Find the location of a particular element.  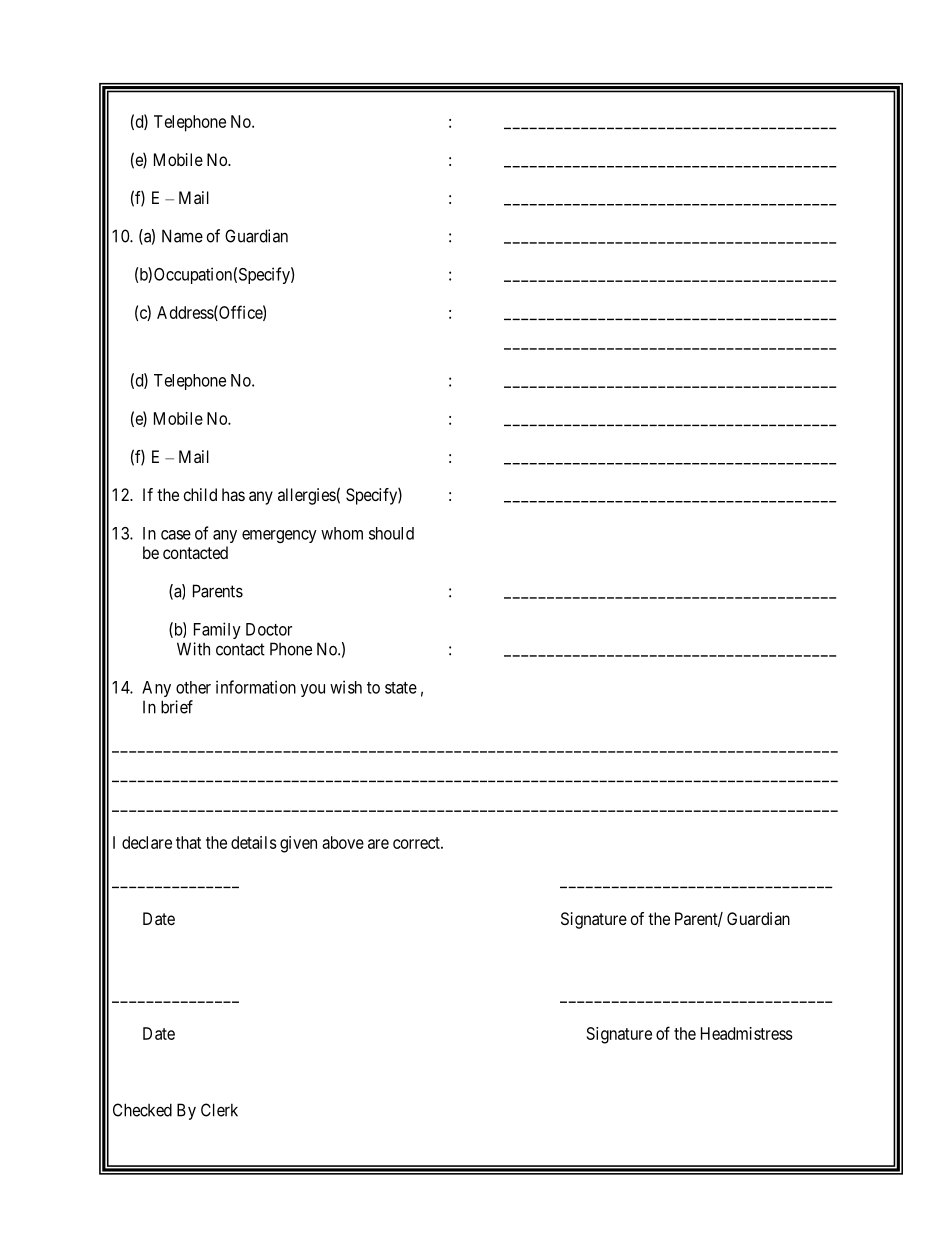

wish is located at coordinates (346, 687).
